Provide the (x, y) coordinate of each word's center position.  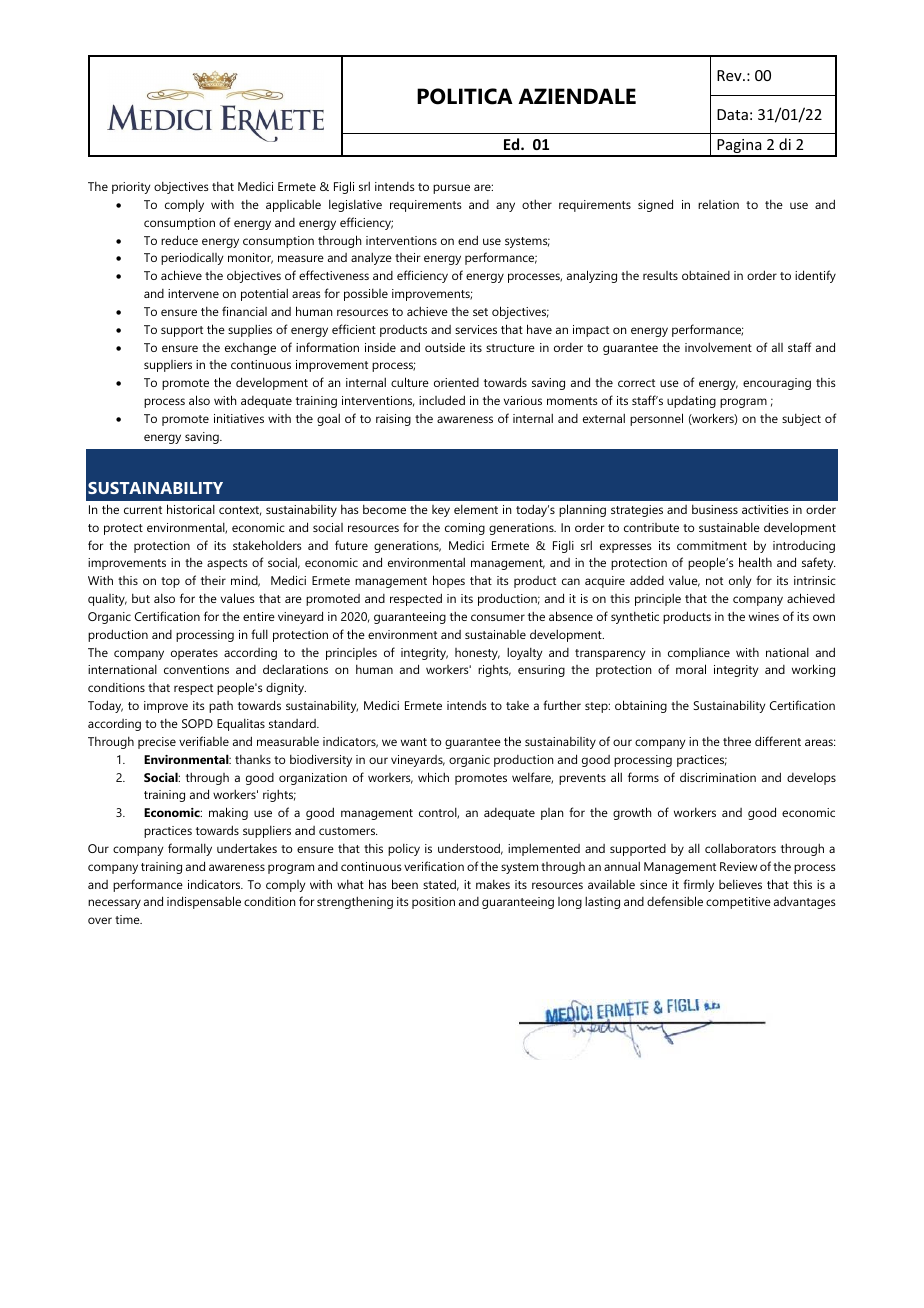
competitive (738, 903)
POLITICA (465, 96)
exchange (250, 349)
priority (131, 188)
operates (194, 654)
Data (732, 114)
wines (764, 616)
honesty (477, 654)
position (433, 903)
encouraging (777, 384)
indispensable (204, 902)
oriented (456, 382)
